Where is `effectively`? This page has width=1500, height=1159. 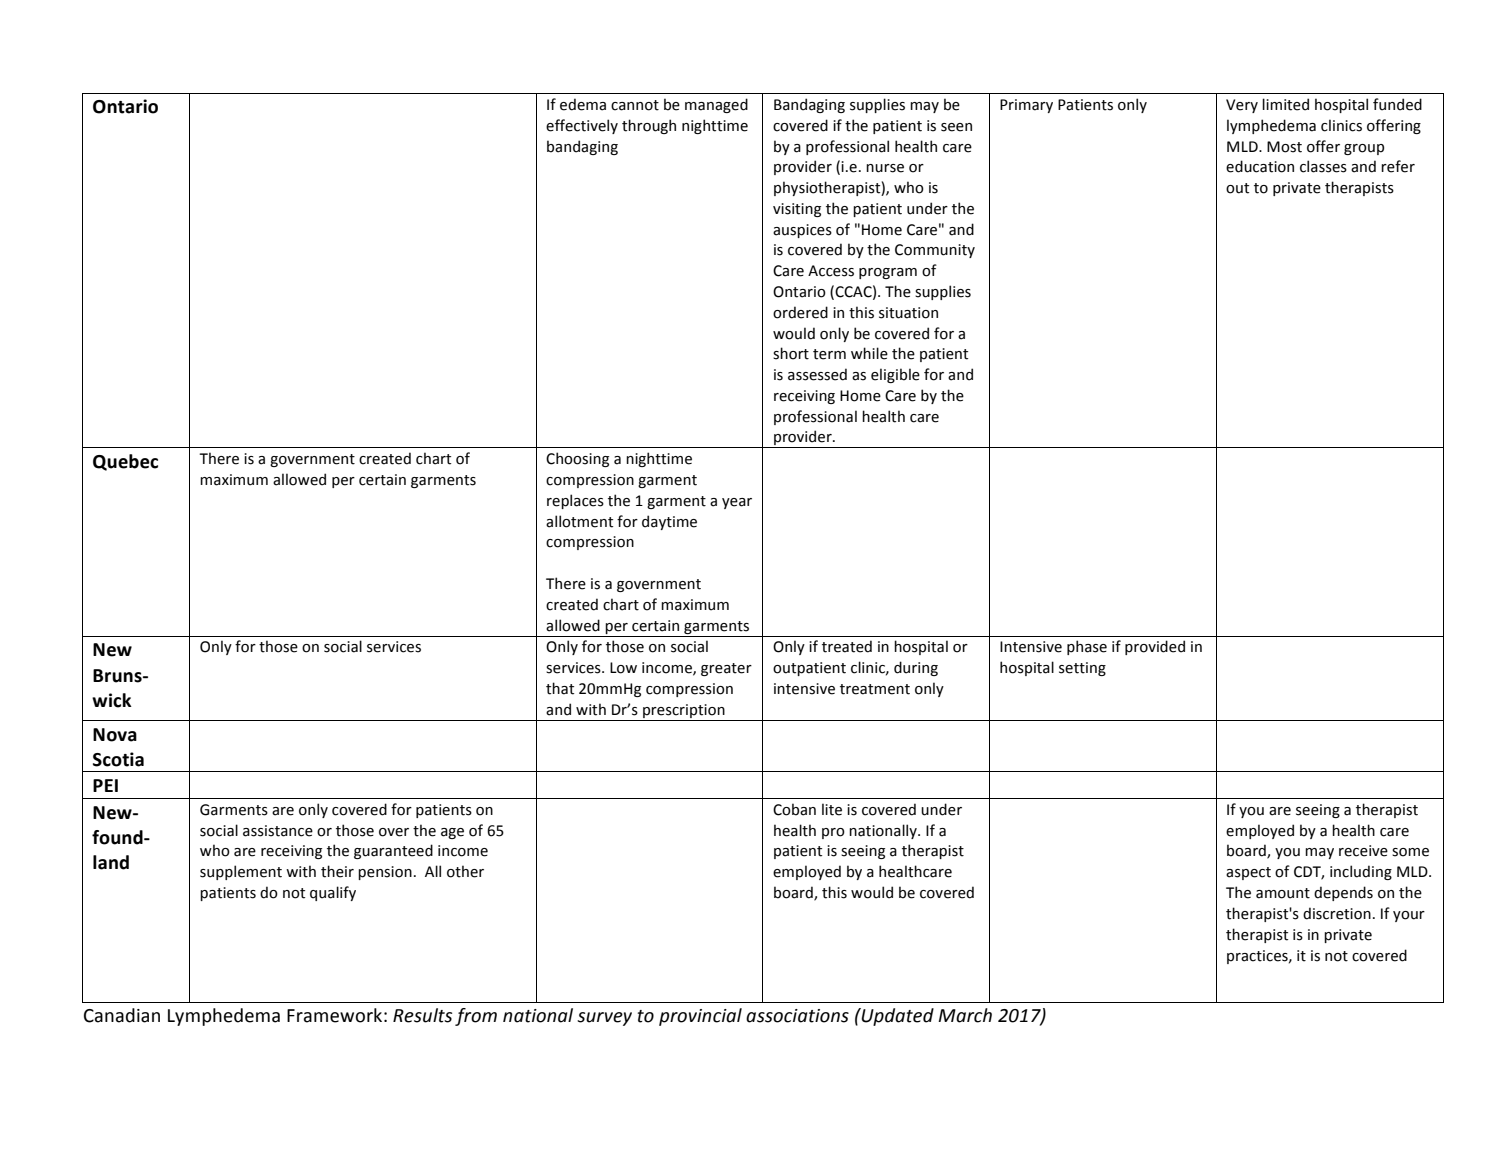 effectively is located at coordinates (582, 126).
